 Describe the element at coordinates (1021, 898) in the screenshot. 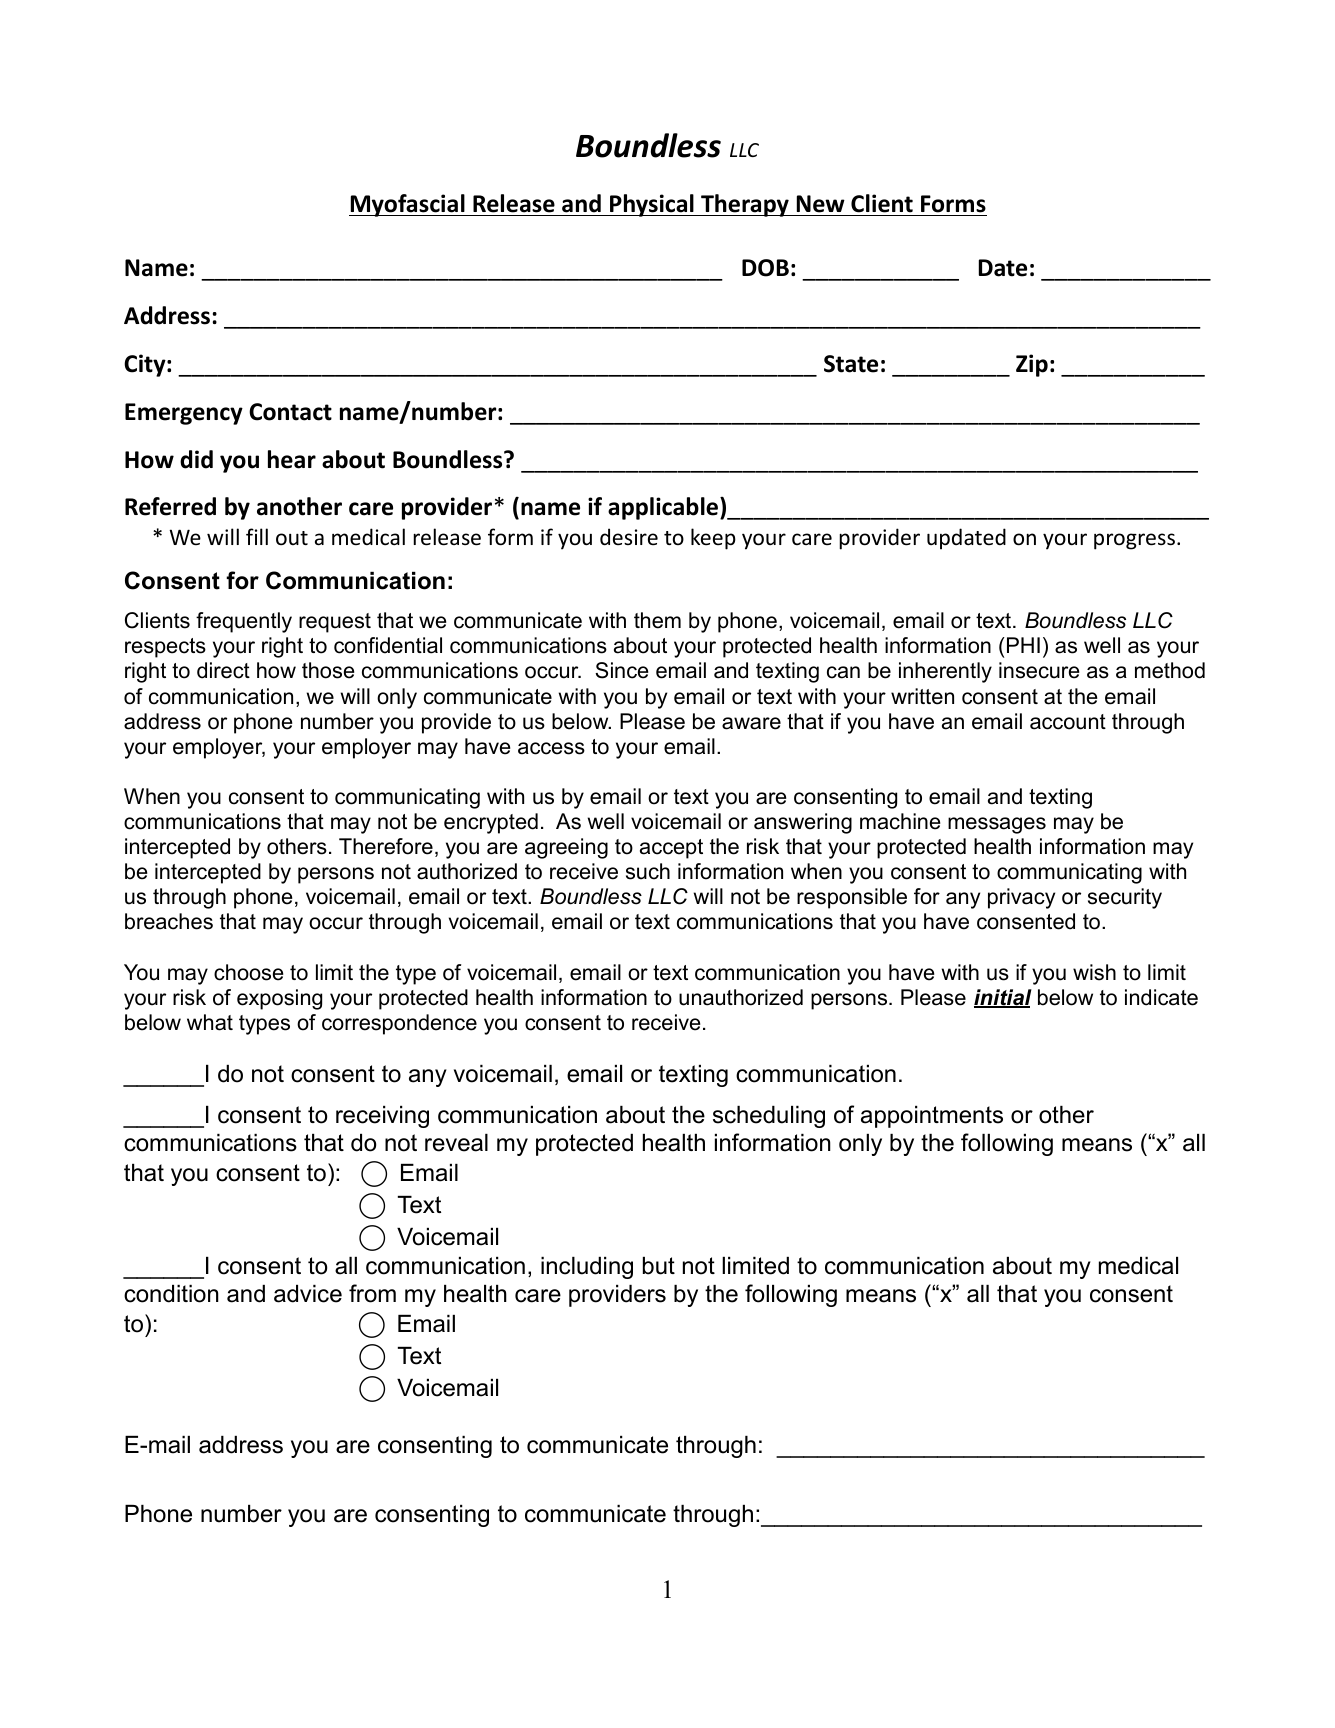

I see `privacy` at that location.
